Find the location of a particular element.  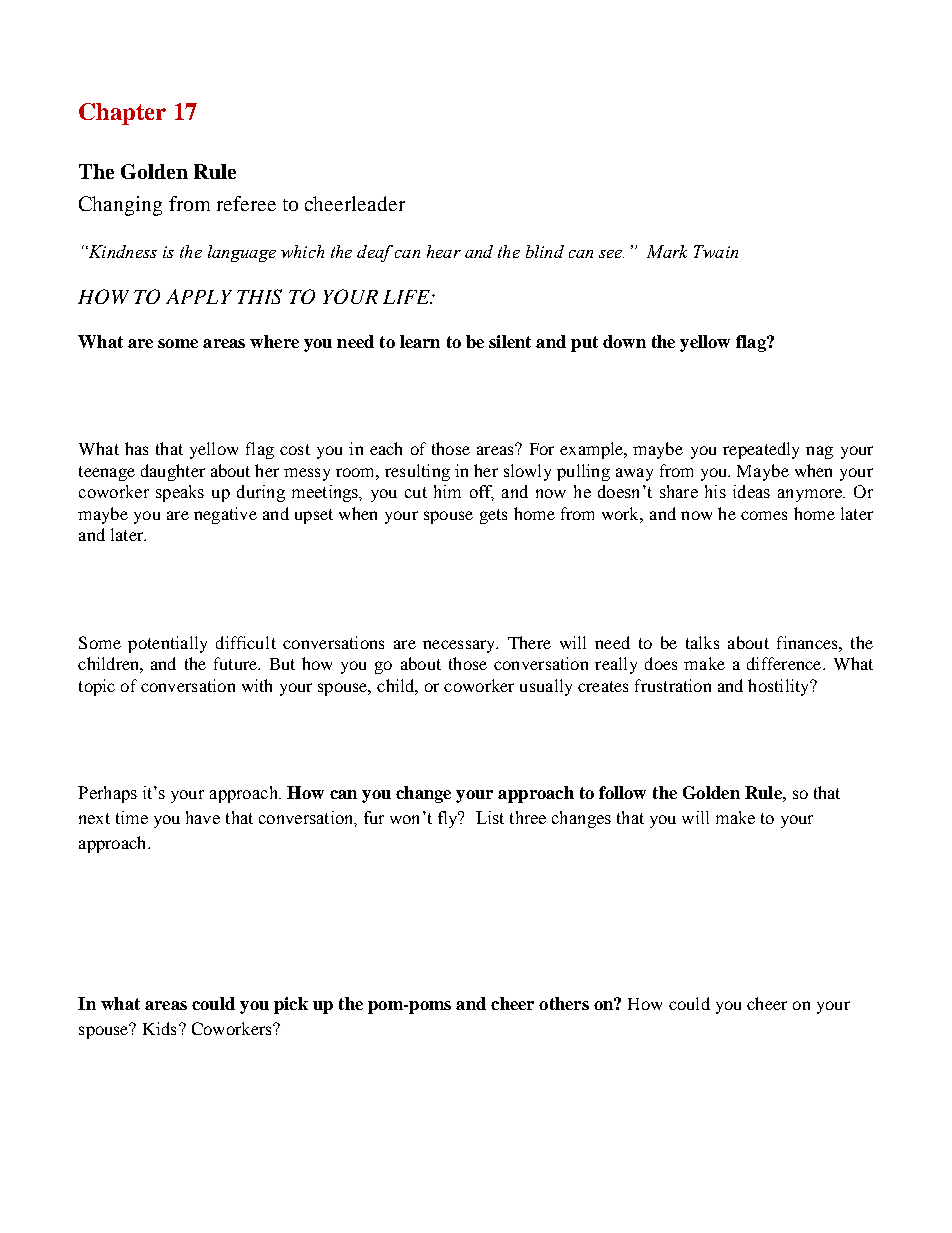

have is located at coordinates (203, 817).
